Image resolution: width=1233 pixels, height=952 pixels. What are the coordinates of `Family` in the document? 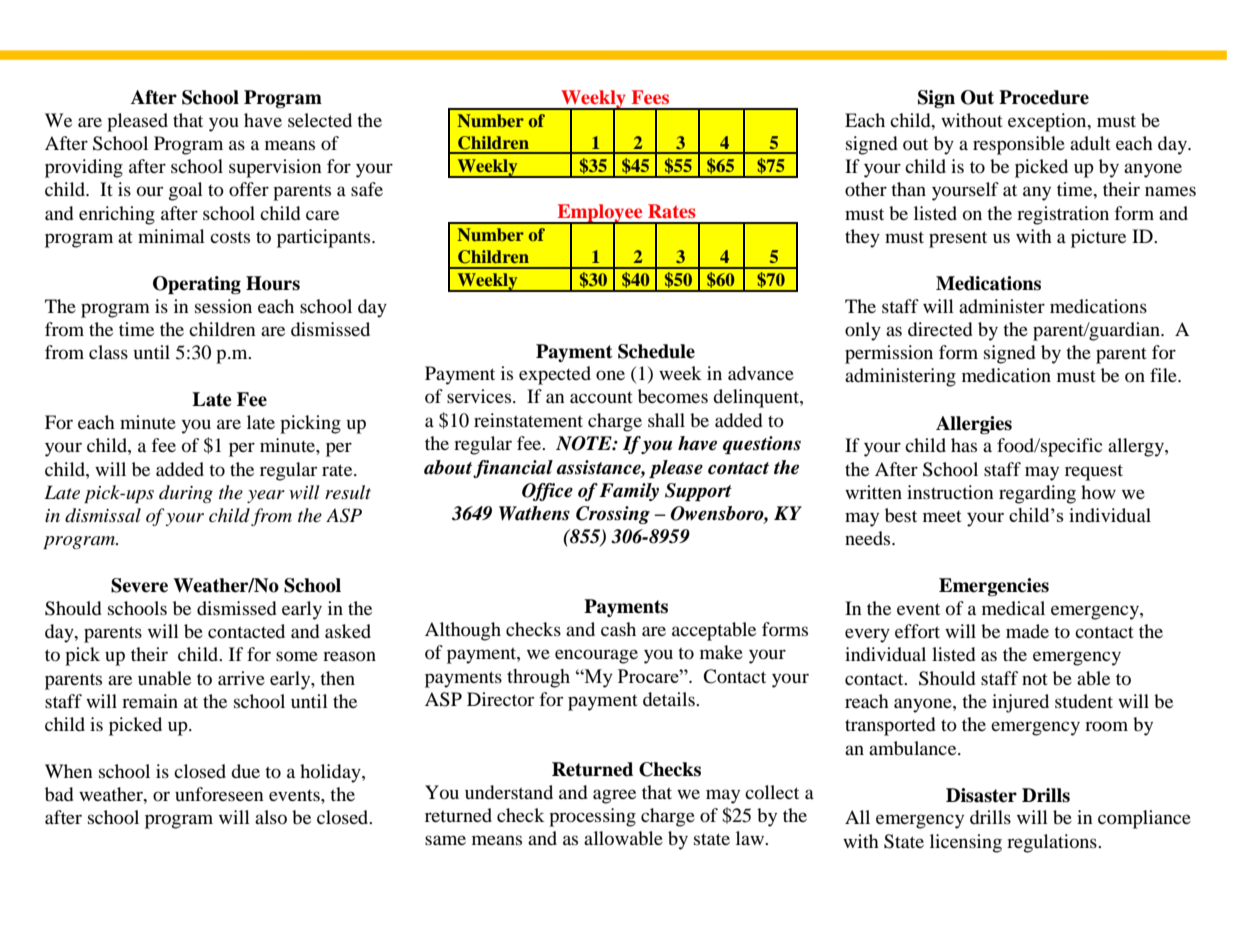 It's located at (629, 492).
